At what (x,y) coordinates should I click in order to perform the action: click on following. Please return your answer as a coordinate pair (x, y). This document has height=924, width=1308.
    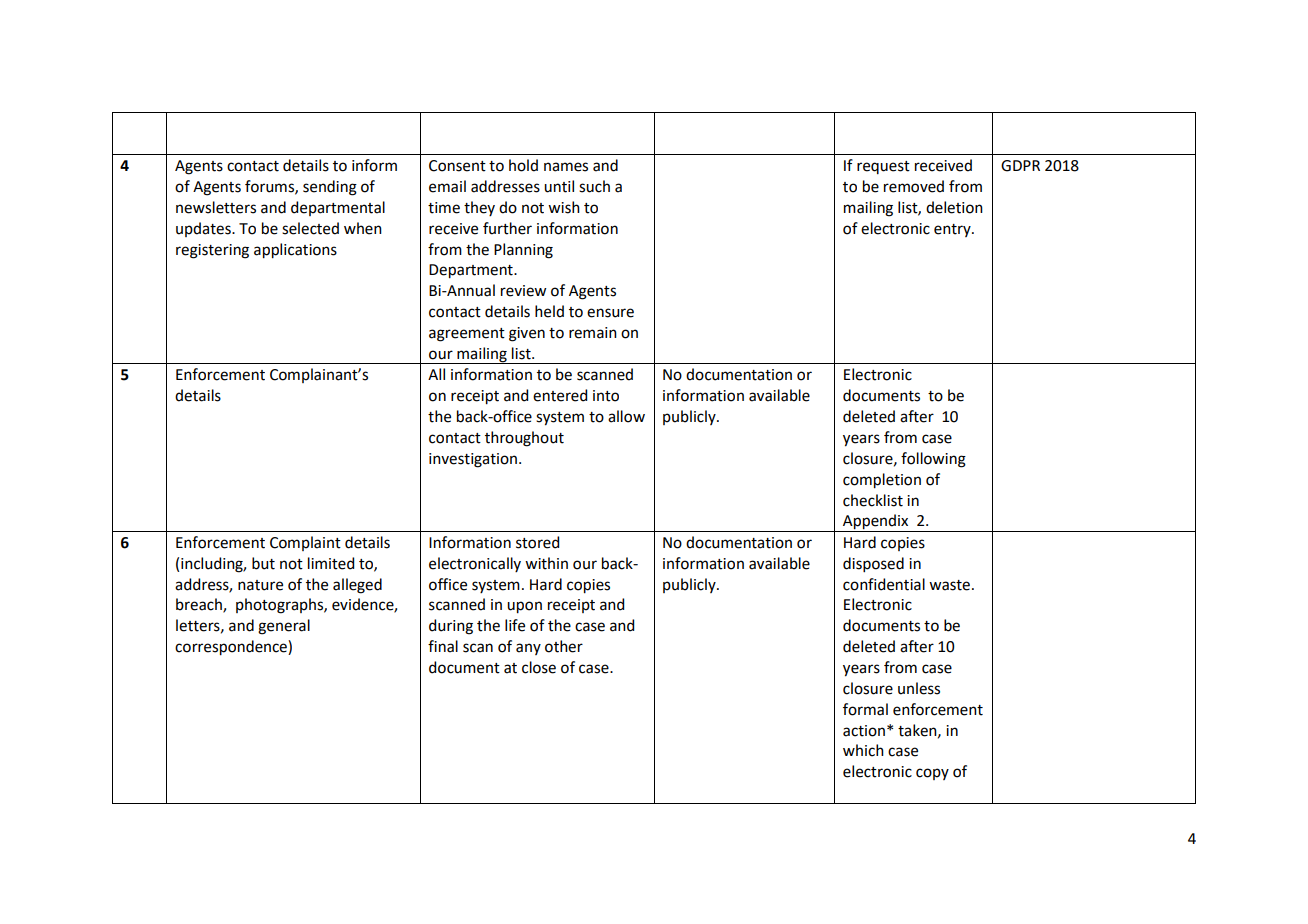
    Looking at the image, I should click on (933, 460).
